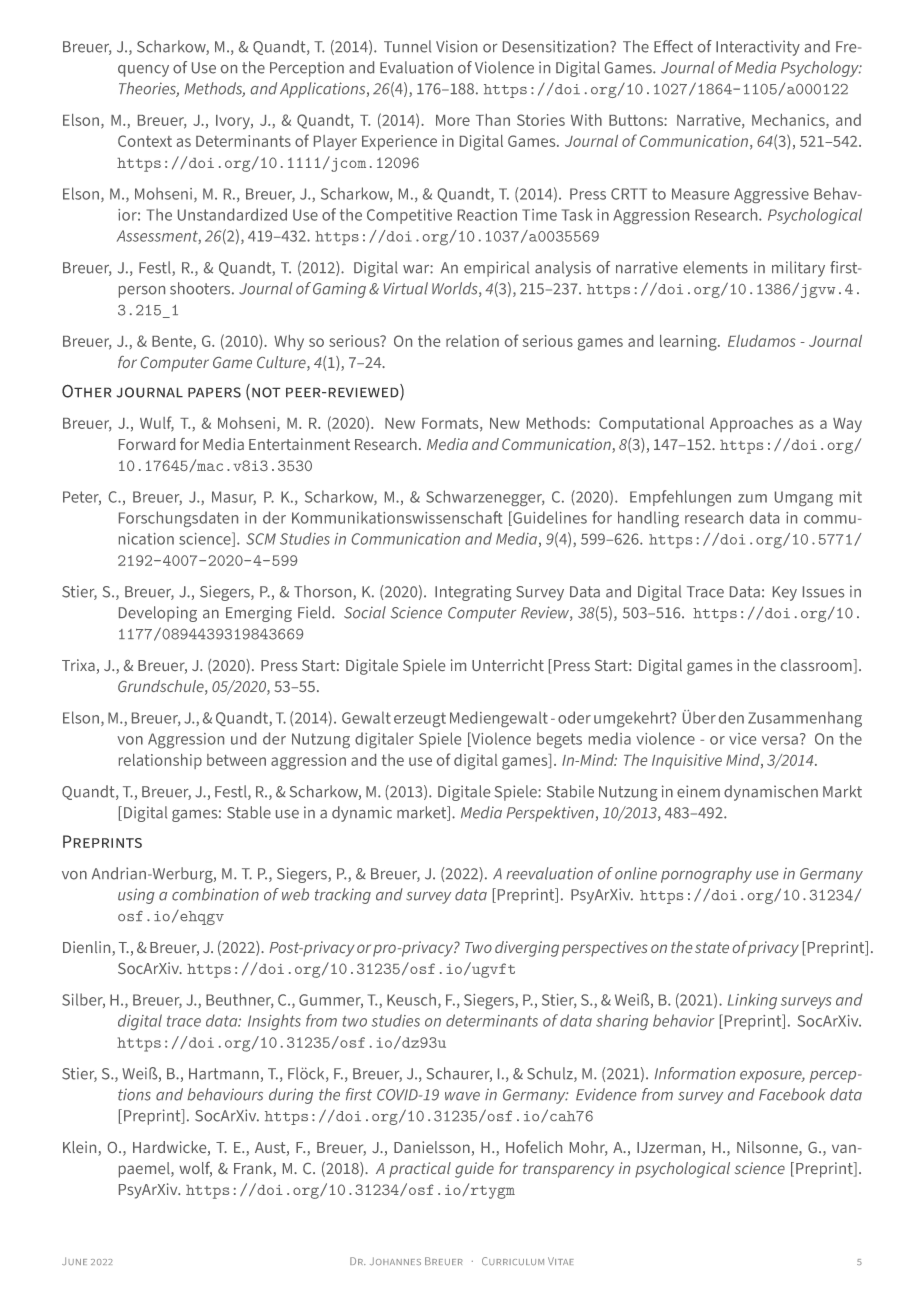  I want to click on using, so click(136, 896).
